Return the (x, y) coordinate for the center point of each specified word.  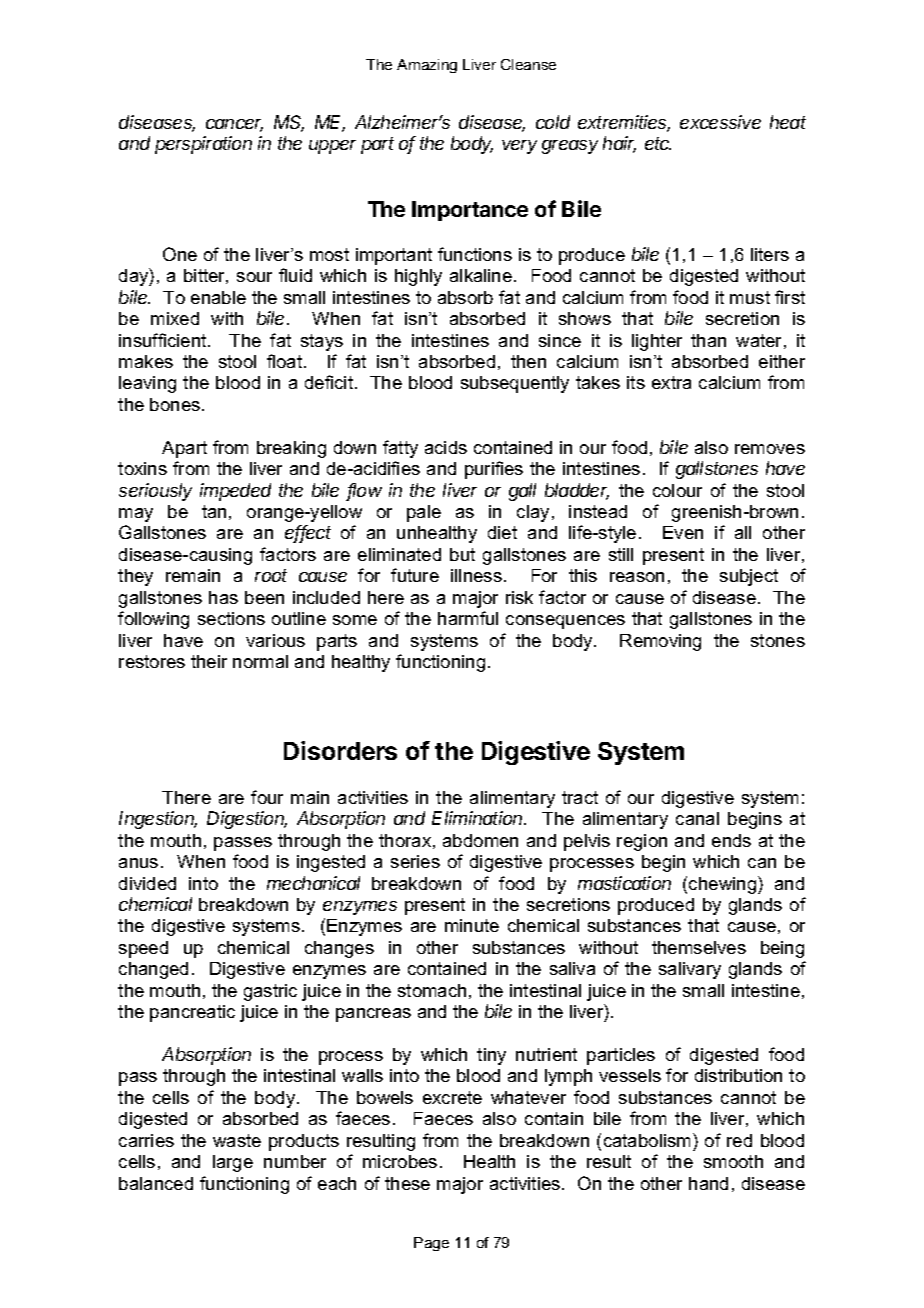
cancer (234, 125)
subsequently (515, 384)
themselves (699, 947)
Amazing (427, 66)
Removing (660, 642)
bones (175, 404)
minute (472, 925)
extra (671, 382)
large (233, 1163)
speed (143, 949)
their (209, 661)
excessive (720, 122)
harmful (468, 618)
